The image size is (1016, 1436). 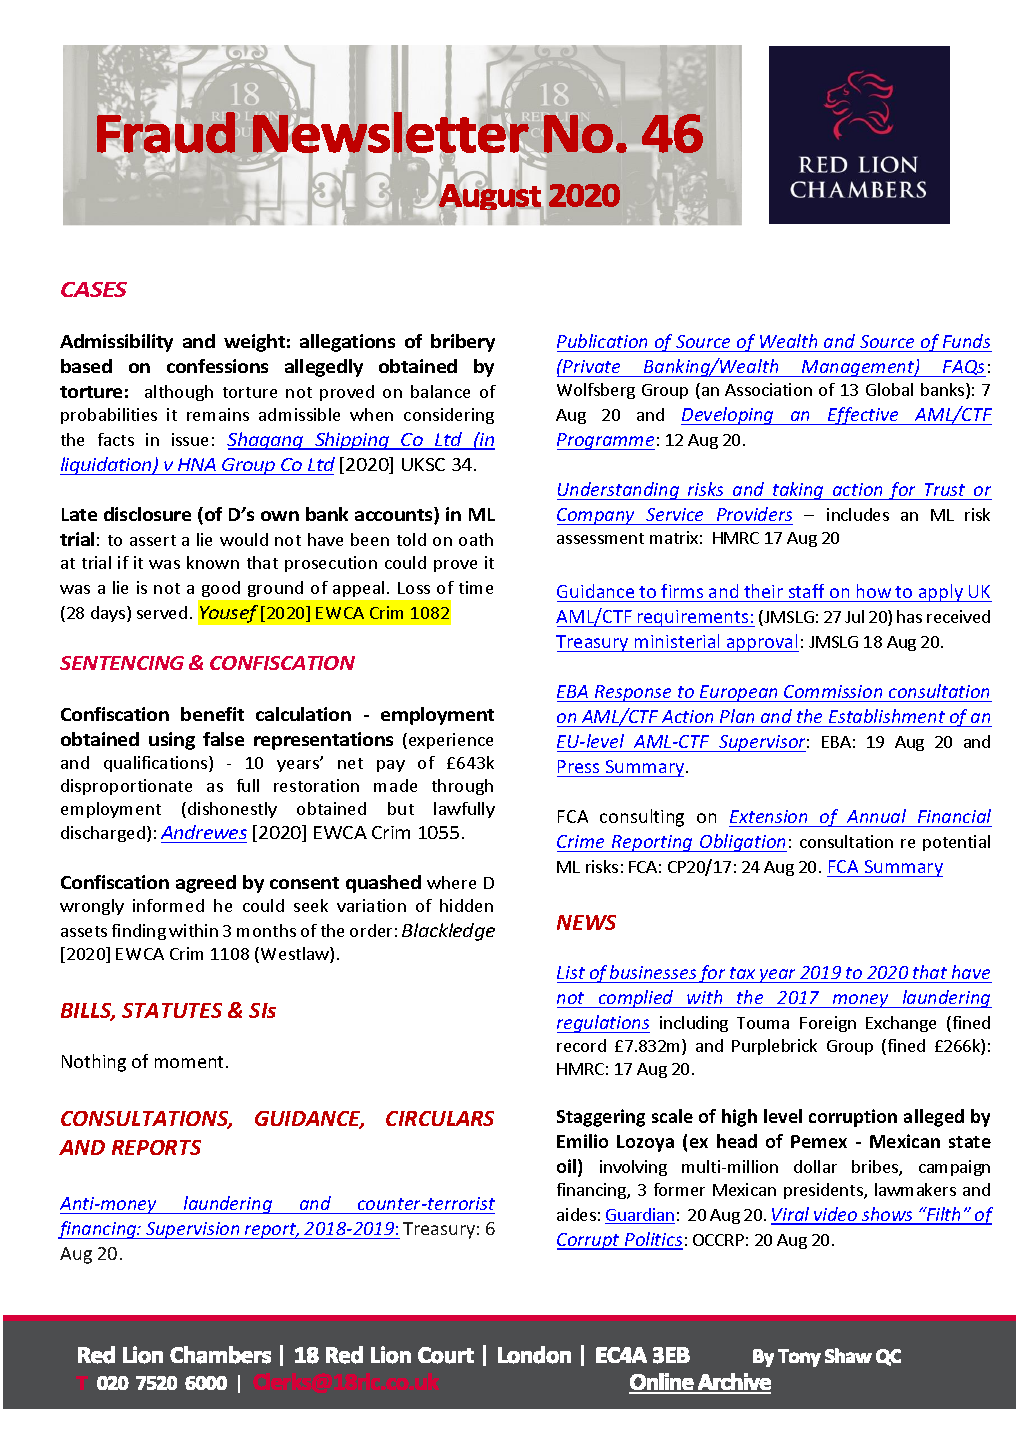 What do you see at coordinates (571, 972) in the document?
I see `List` at bounding box center [571, 972].
